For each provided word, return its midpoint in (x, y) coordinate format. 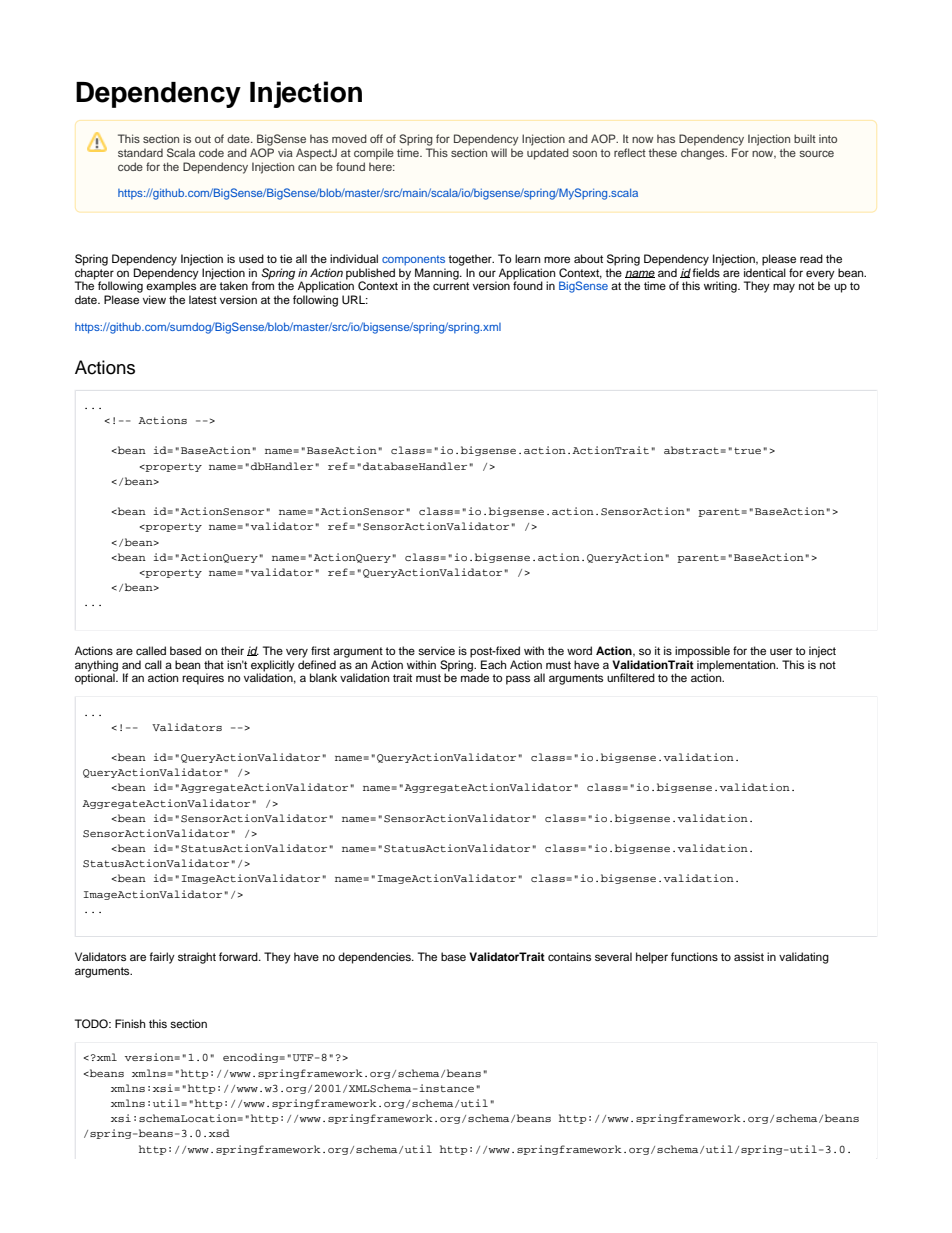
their (232, 650)
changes (704, 154)
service (436, 650)
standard (140, 153)
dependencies (375, 958)
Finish (130, 1023)
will (499, 152)
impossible (702, 652)
